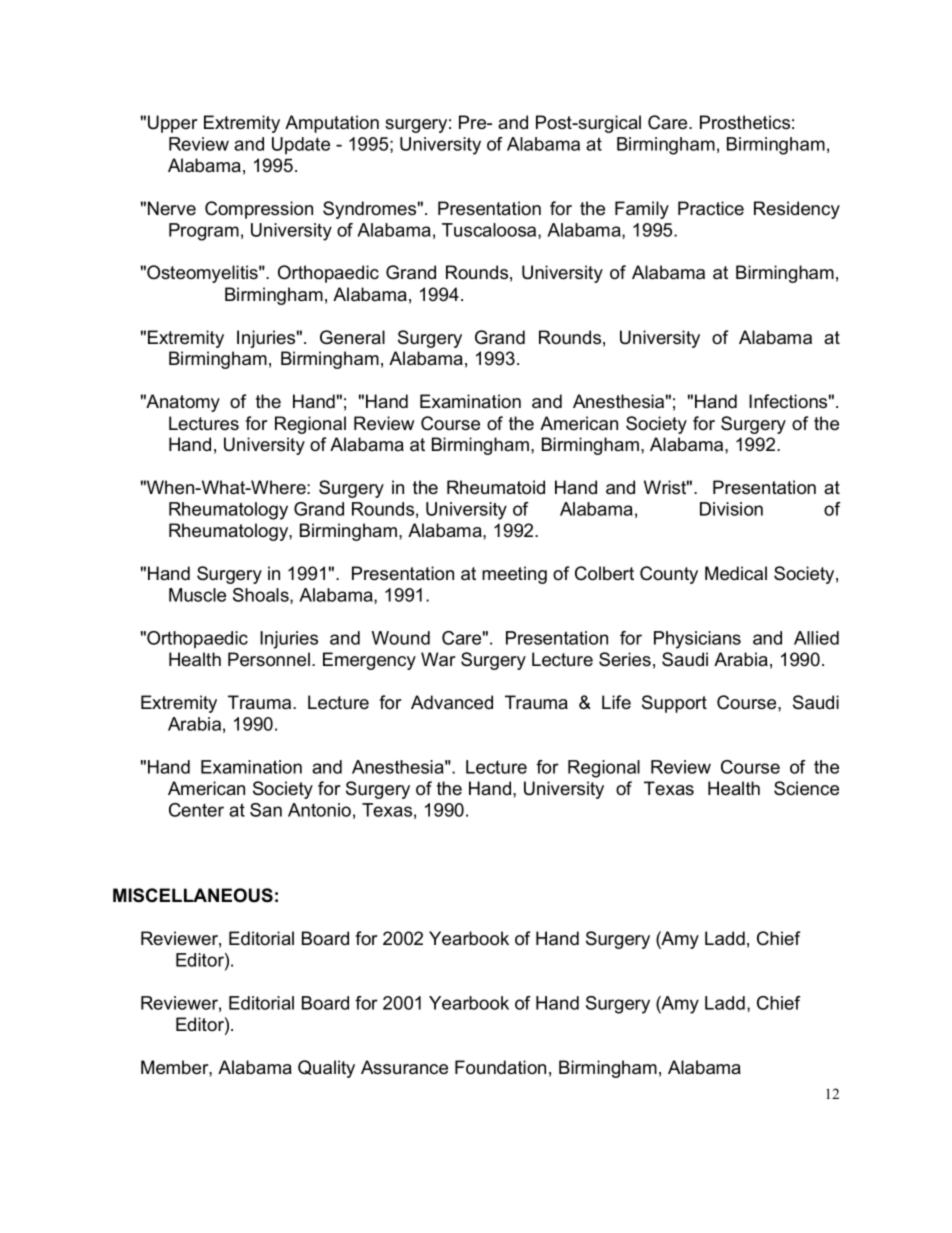  Describe the element at coordinates (490, 231) in the page. I see `Tuscaloosa` at that location.
